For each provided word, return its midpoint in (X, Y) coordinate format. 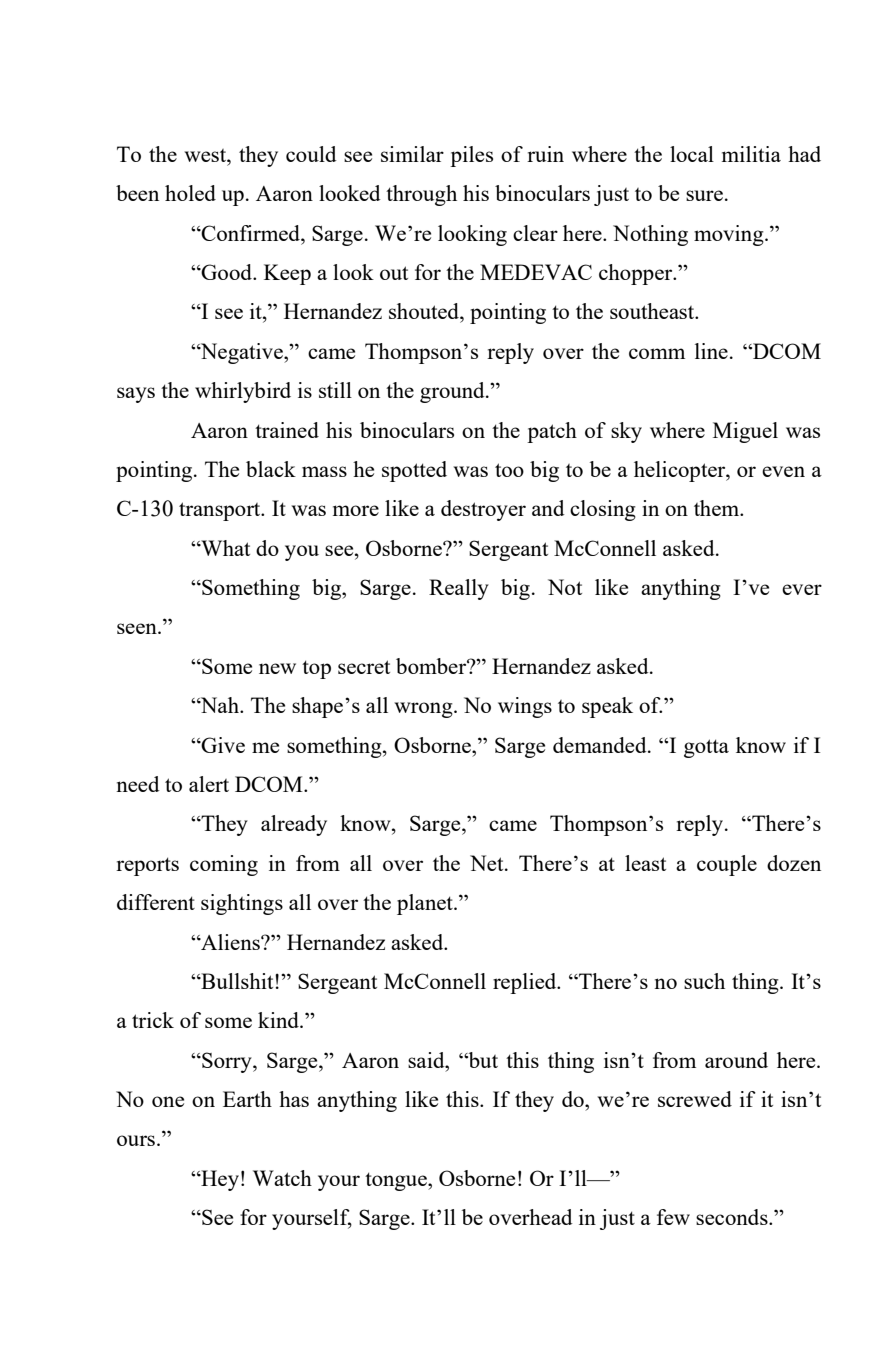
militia (751, 154)
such (704, 981)
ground (453, 392)
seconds (733, 1217)
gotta (706, 748)
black (271, 469)
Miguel (745, 432)
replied (526, 983)
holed (190, 193)
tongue (397, 1181)
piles (471, 156)
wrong (424, 710)
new (277, 668)
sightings (242, 904)
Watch (282, 1178)
